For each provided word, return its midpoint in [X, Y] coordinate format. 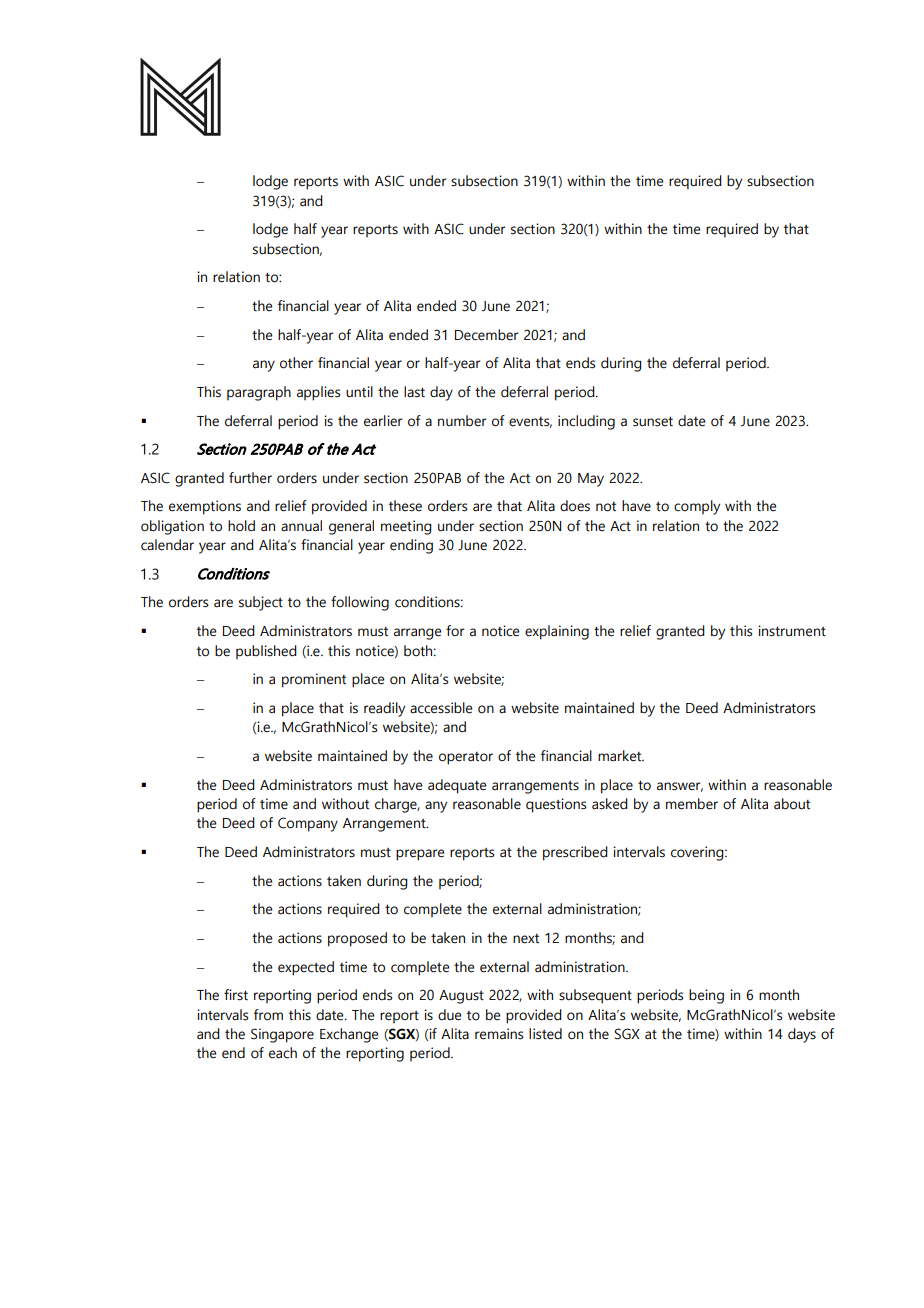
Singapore [282, 1035]
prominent [314, 680]
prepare [420, 855]
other [296, 363]
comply [697, 507]
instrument [792, 631]
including [586, 422]
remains [499, 1034]
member [692, 804]
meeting [406, 527]
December [486, 335]
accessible [441, 708]
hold [241, 526]
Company [308, 824]
